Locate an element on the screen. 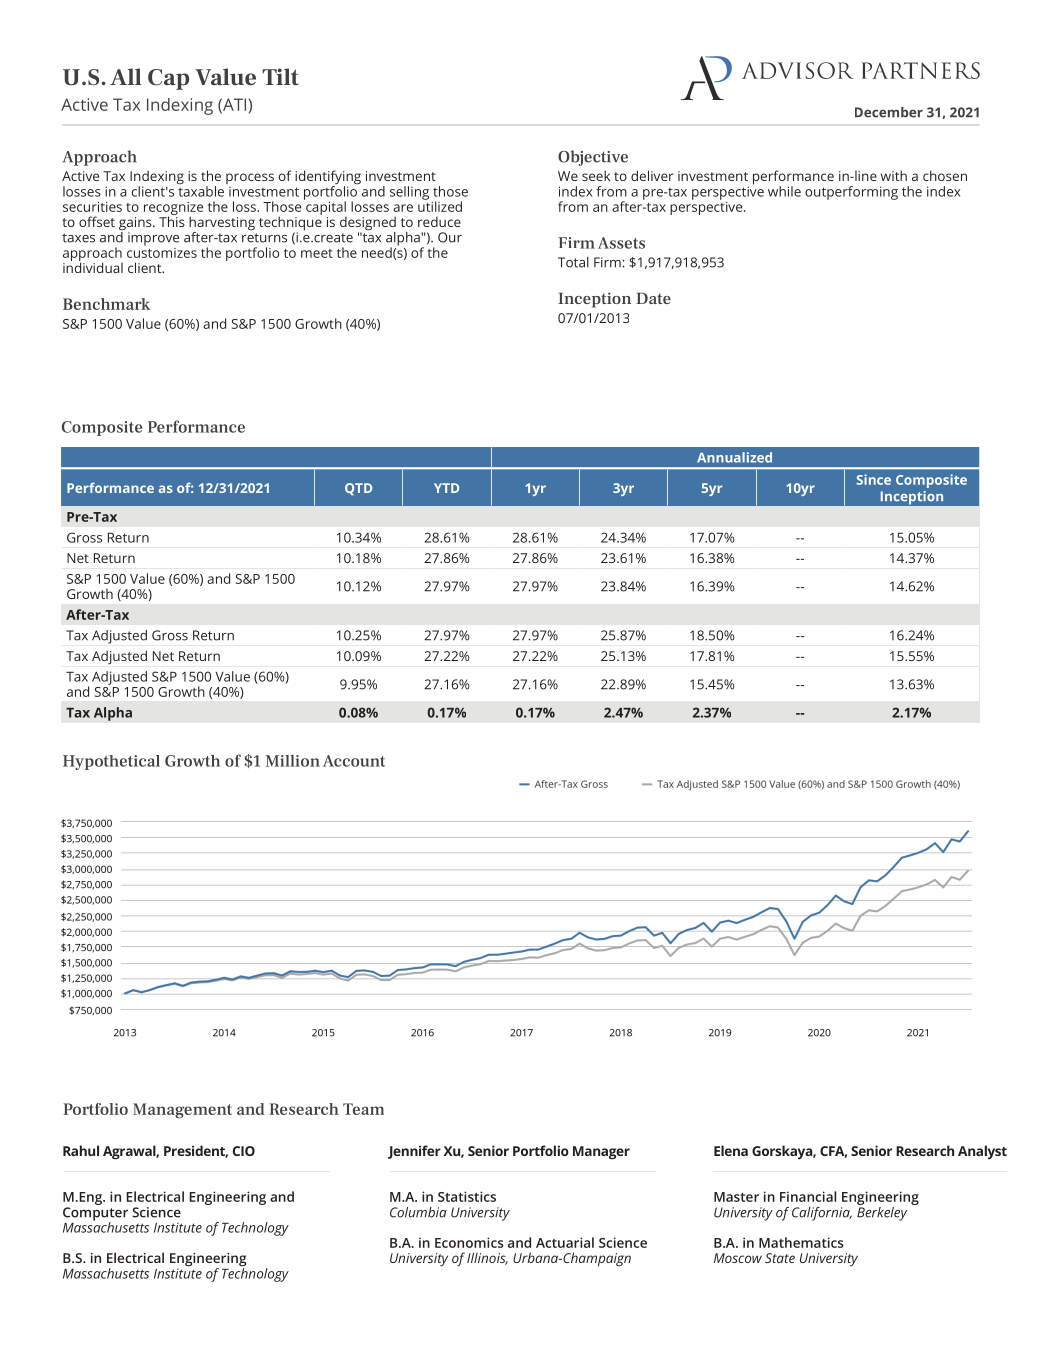  December is located at coordinates (889, 112).
